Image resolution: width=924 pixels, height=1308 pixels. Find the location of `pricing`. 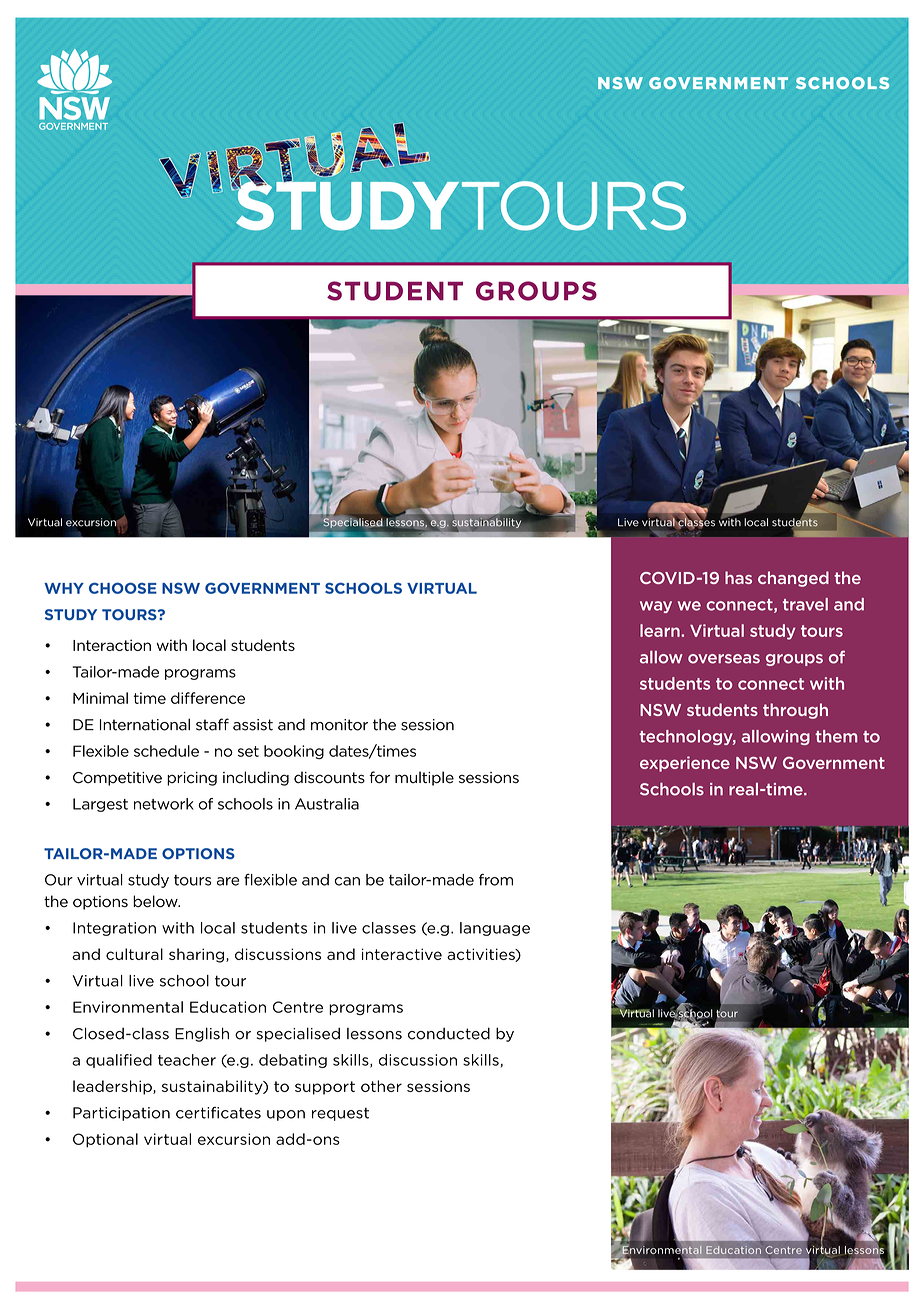

pricing is located at coordinates (192, 779).
